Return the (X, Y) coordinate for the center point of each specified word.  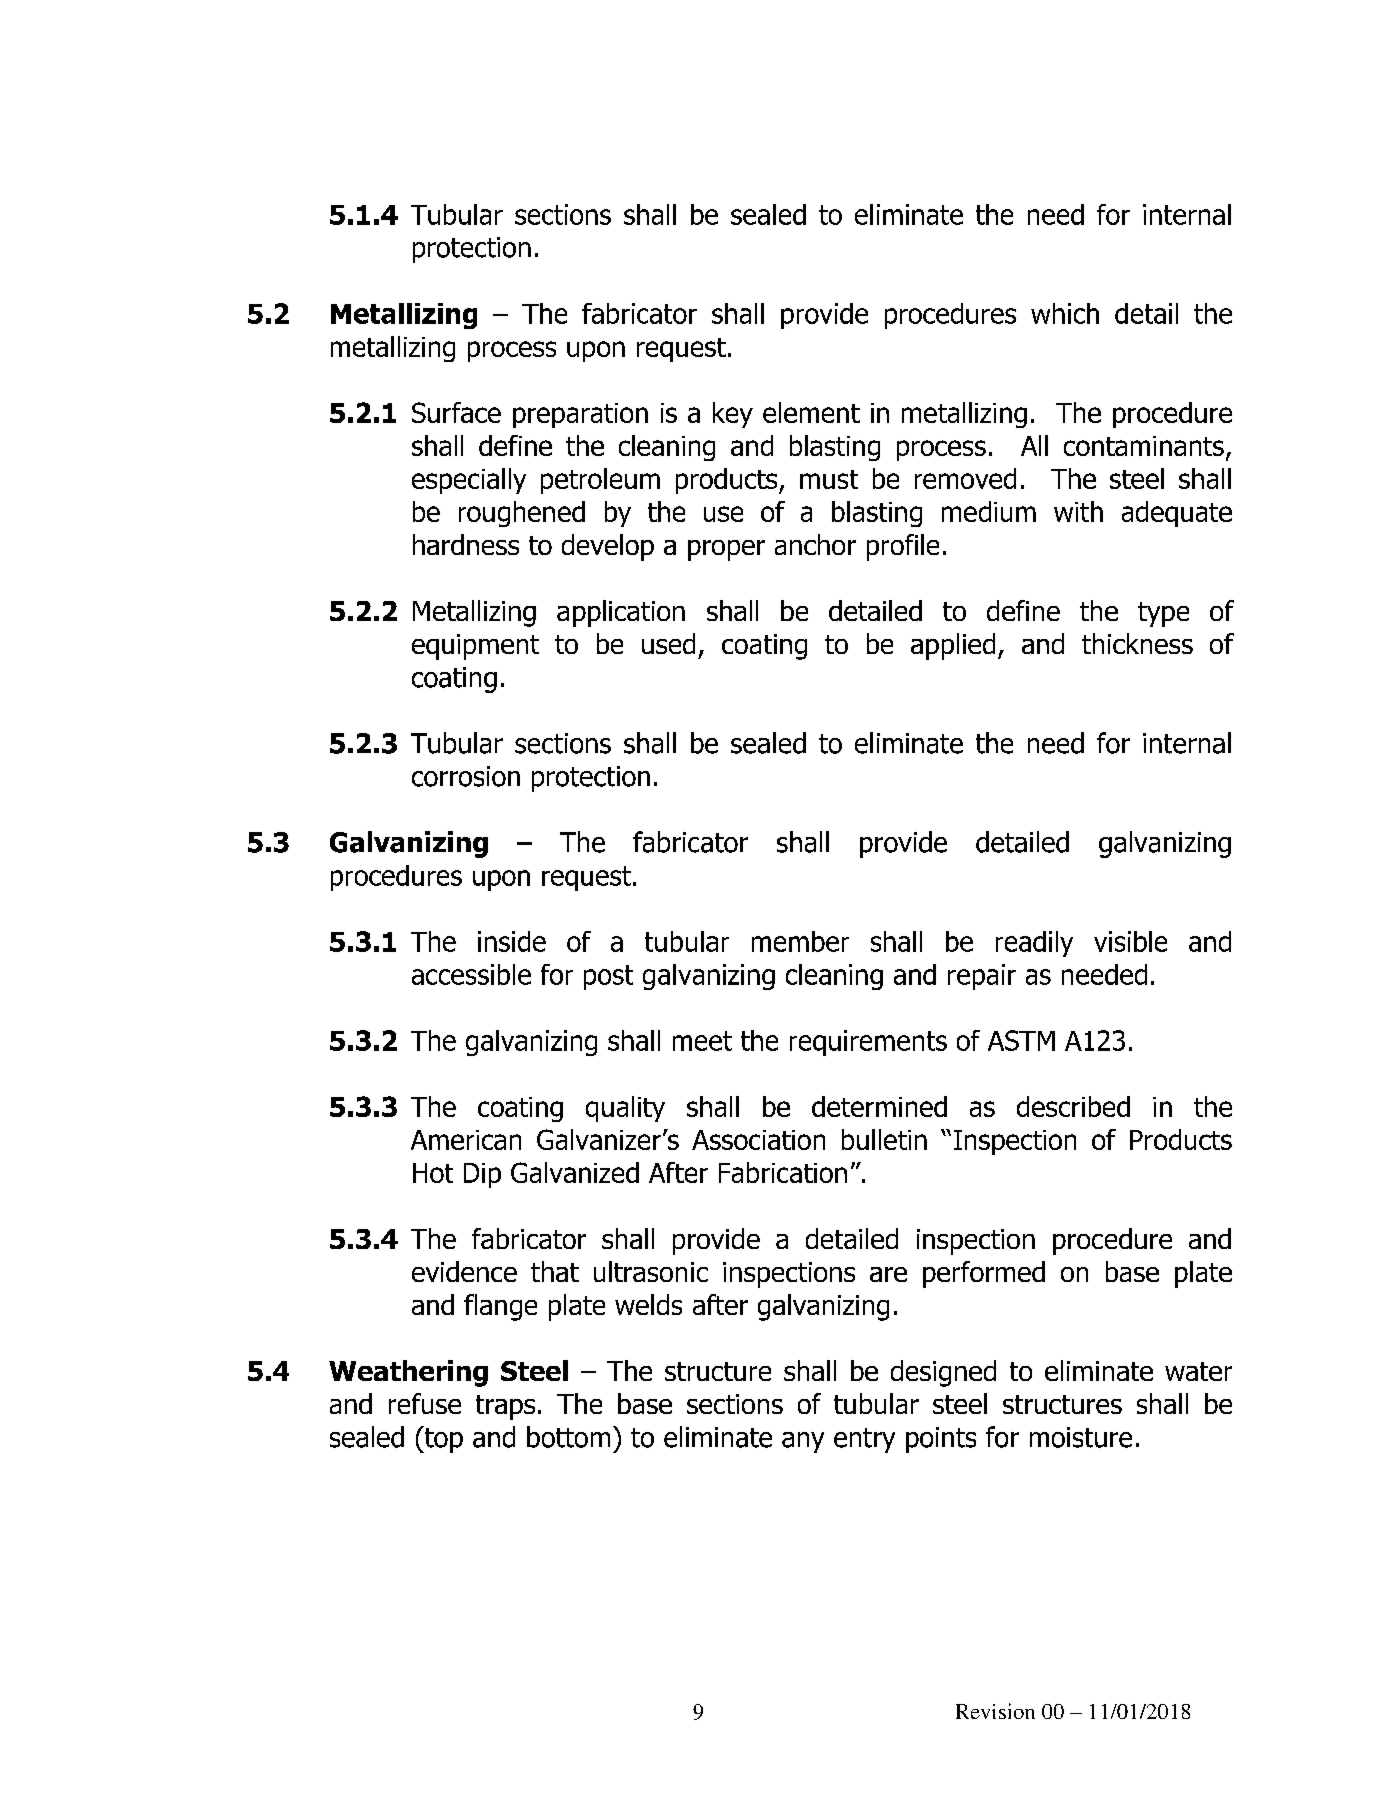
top (442, 1439)
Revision (995, 1711)
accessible (471, 974)
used (668, 643)
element (811, 412)
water (1198, 1371)
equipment (475, 647)
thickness (1137, 643)
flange (500, 1307)
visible (1130, 941)
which (1065, 313)
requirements (868, 1043)
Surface (456, 412)
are (888, 1274)
